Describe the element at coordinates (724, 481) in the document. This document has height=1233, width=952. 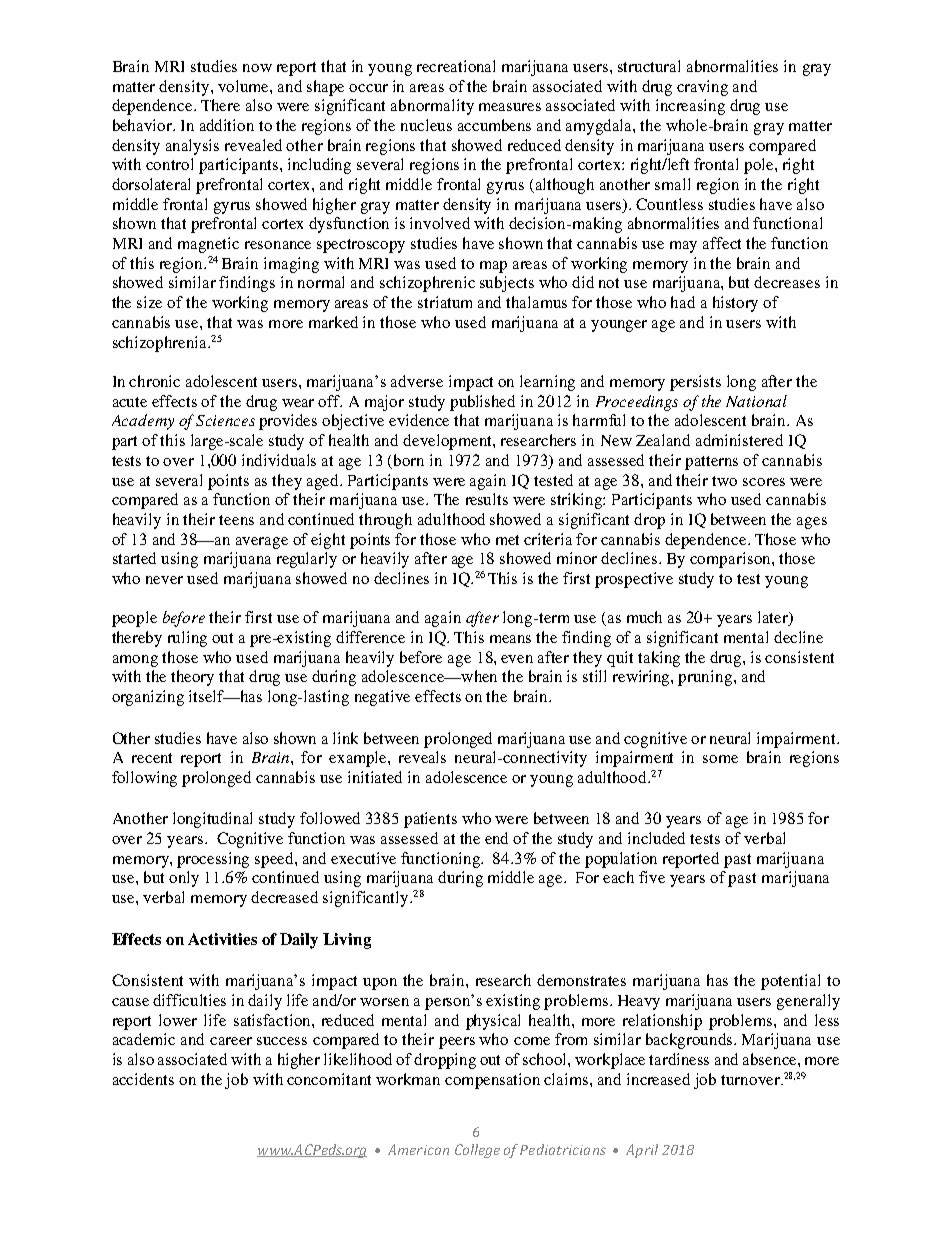
I see `two` at that location.
